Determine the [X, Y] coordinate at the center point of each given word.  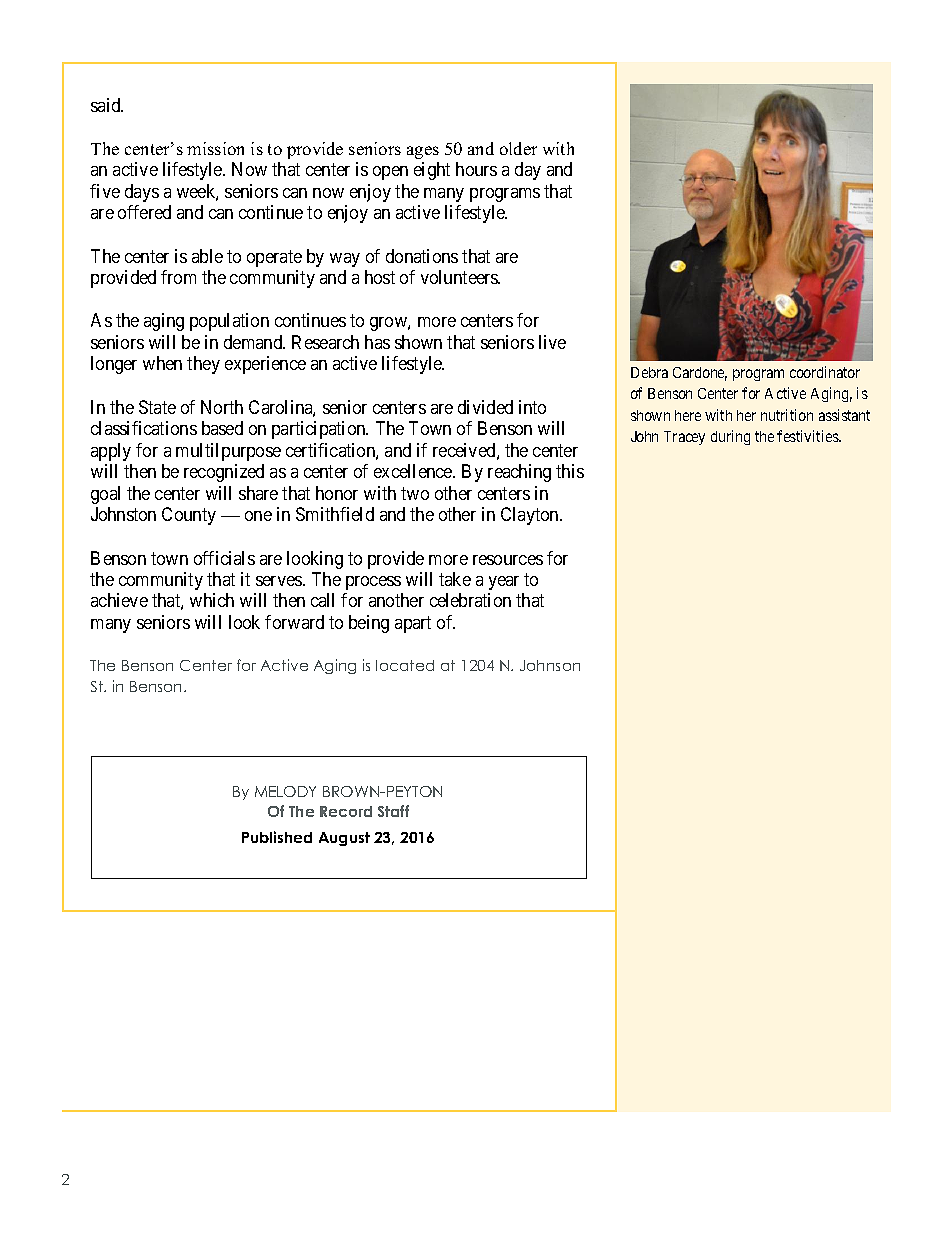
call [322, 600]
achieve [119, 600]
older [518, 148]
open [390, 173]
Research [325, 342]
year [504, 583]
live [552, 342]
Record [346, 811]
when [162, 363]
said [107, 105]
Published [277, 837]
